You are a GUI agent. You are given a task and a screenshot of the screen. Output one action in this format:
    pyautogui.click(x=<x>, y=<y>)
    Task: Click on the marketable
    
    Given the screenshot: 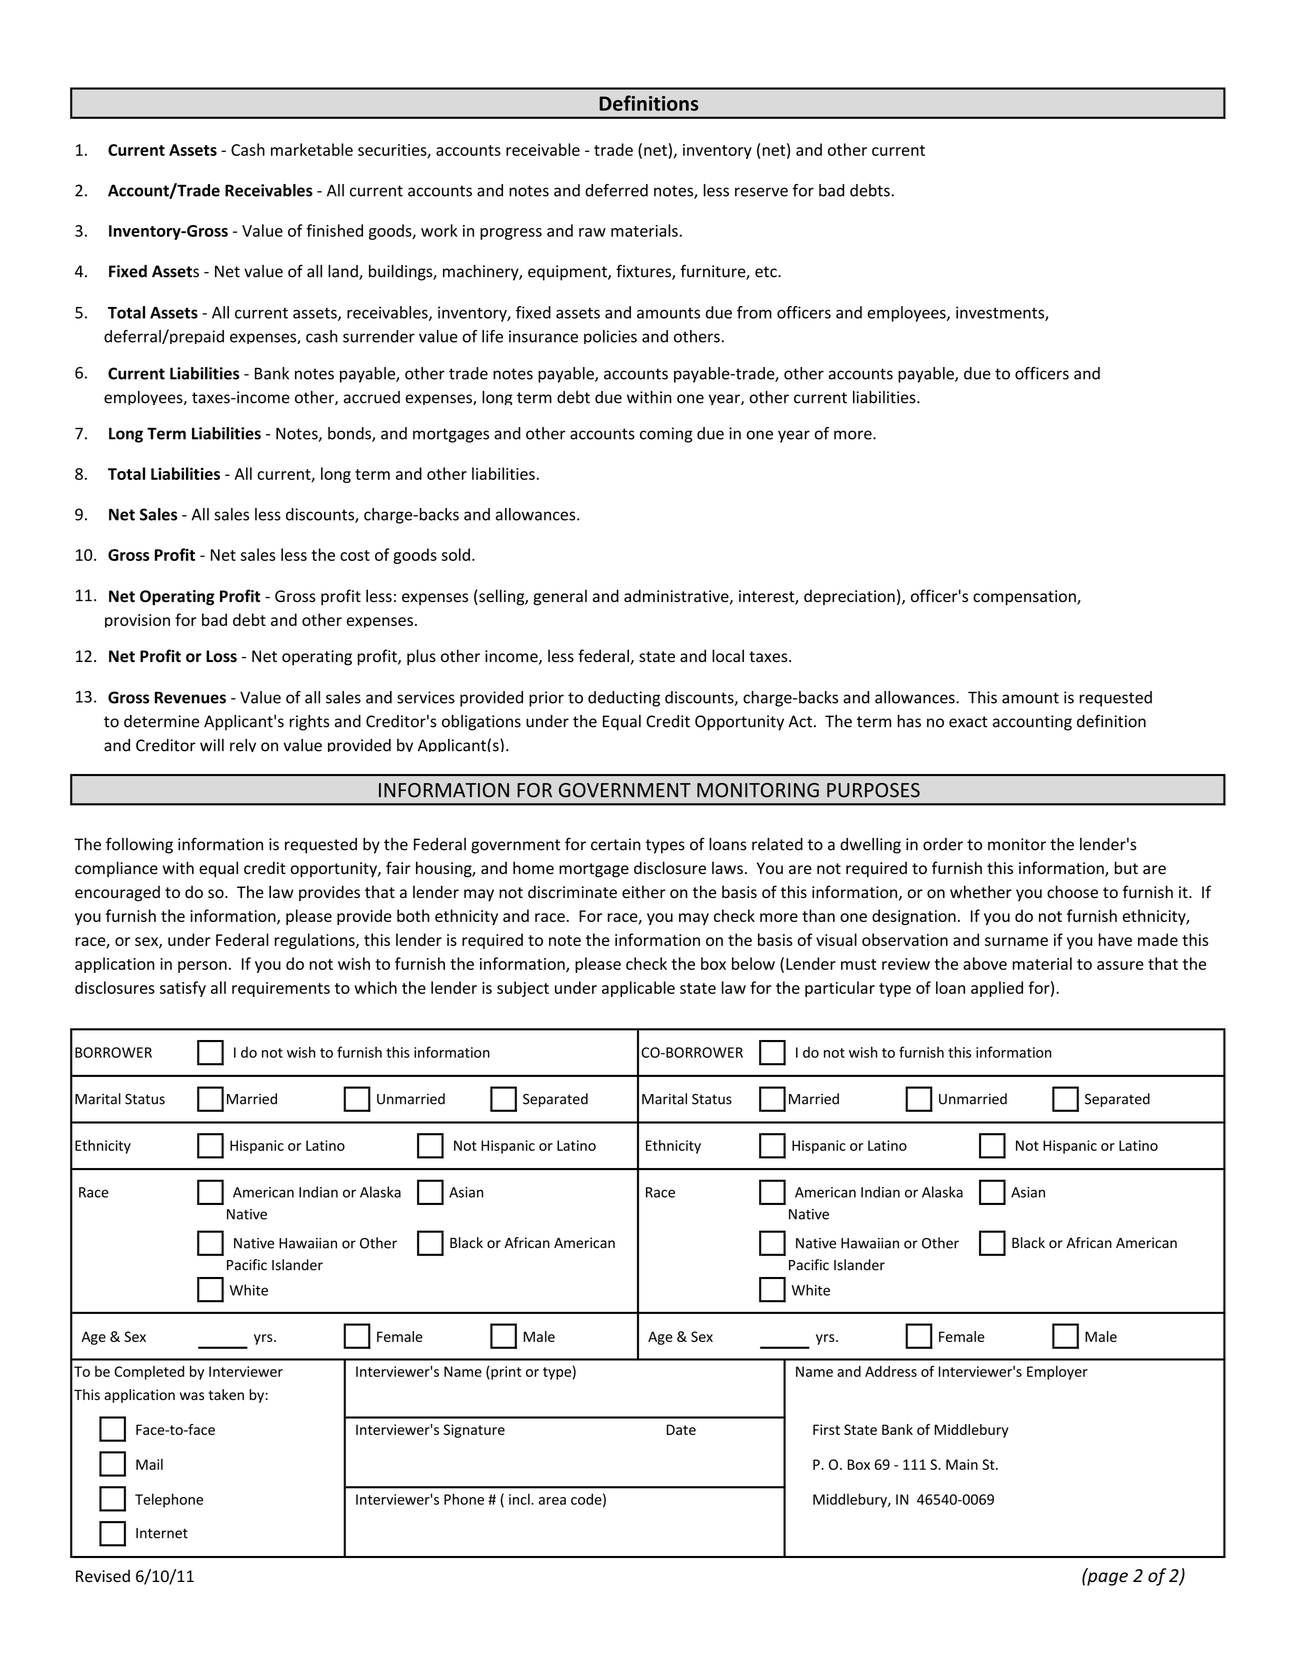 What is the action you would take?
    pyautogui.click(x=312, y=149)
